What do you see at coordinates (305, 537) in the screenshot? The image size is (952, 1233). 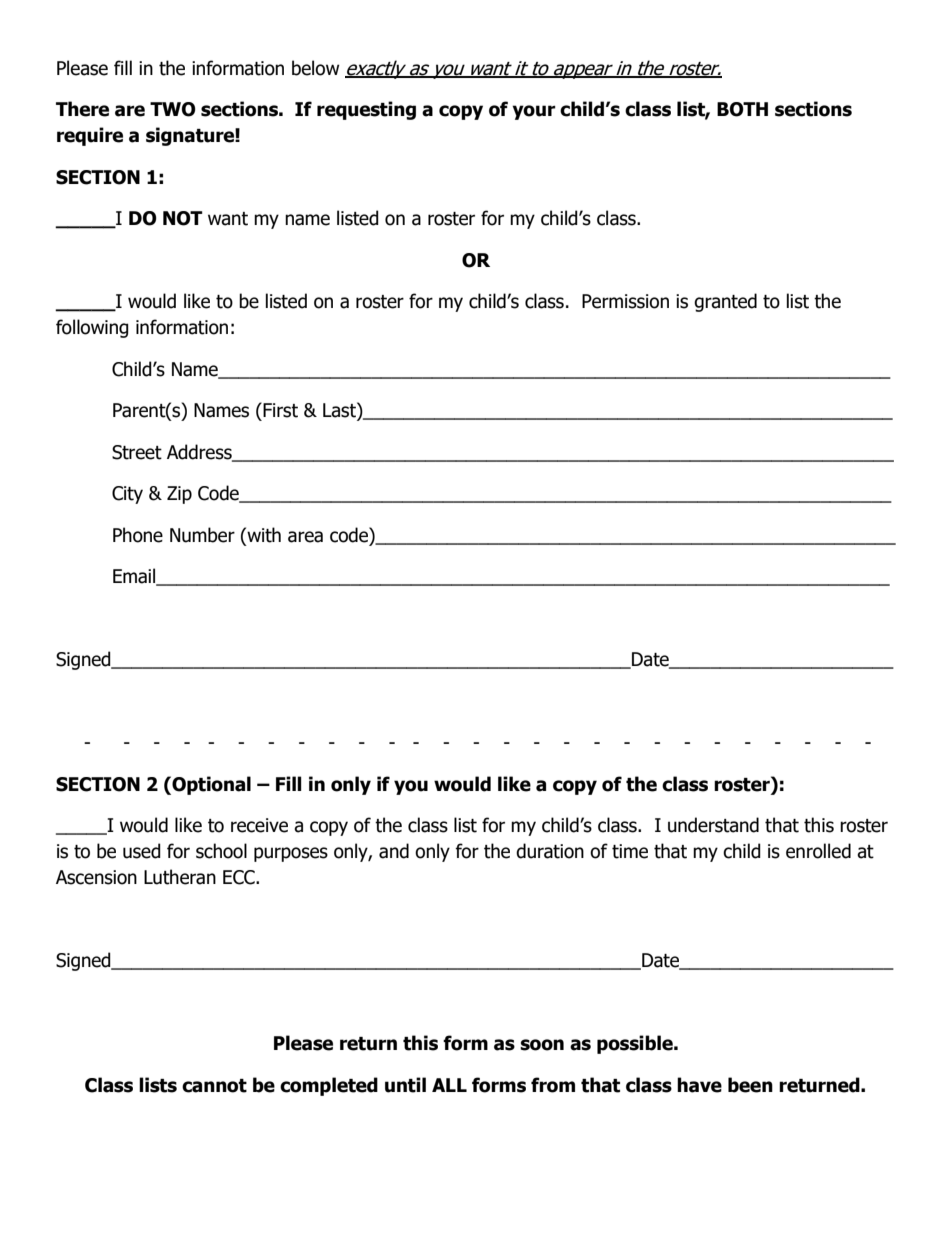 I see `area` at bounding box center [305, 537].
